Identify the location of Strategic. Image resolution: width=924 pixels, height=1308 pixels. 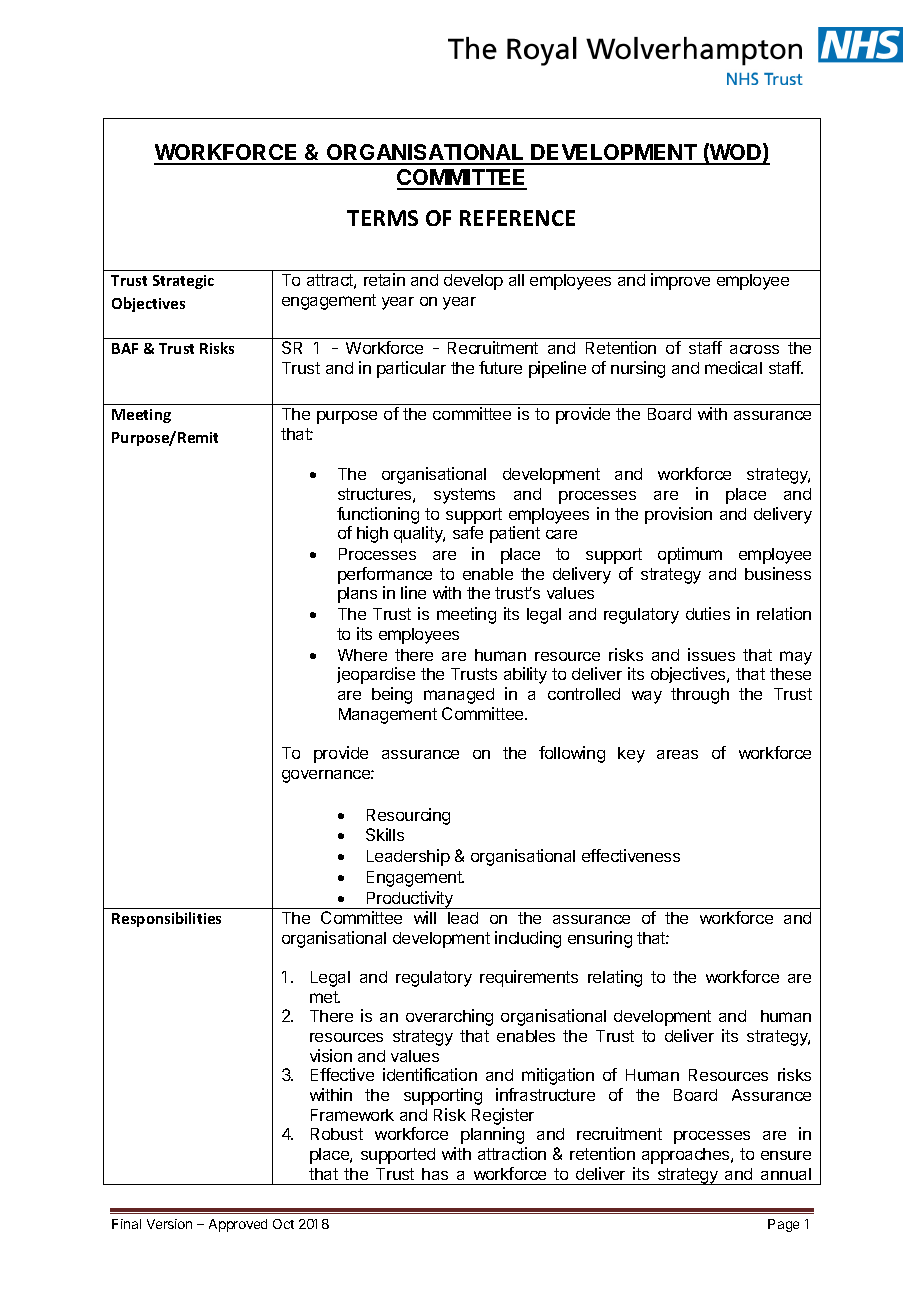
(183, 282).
